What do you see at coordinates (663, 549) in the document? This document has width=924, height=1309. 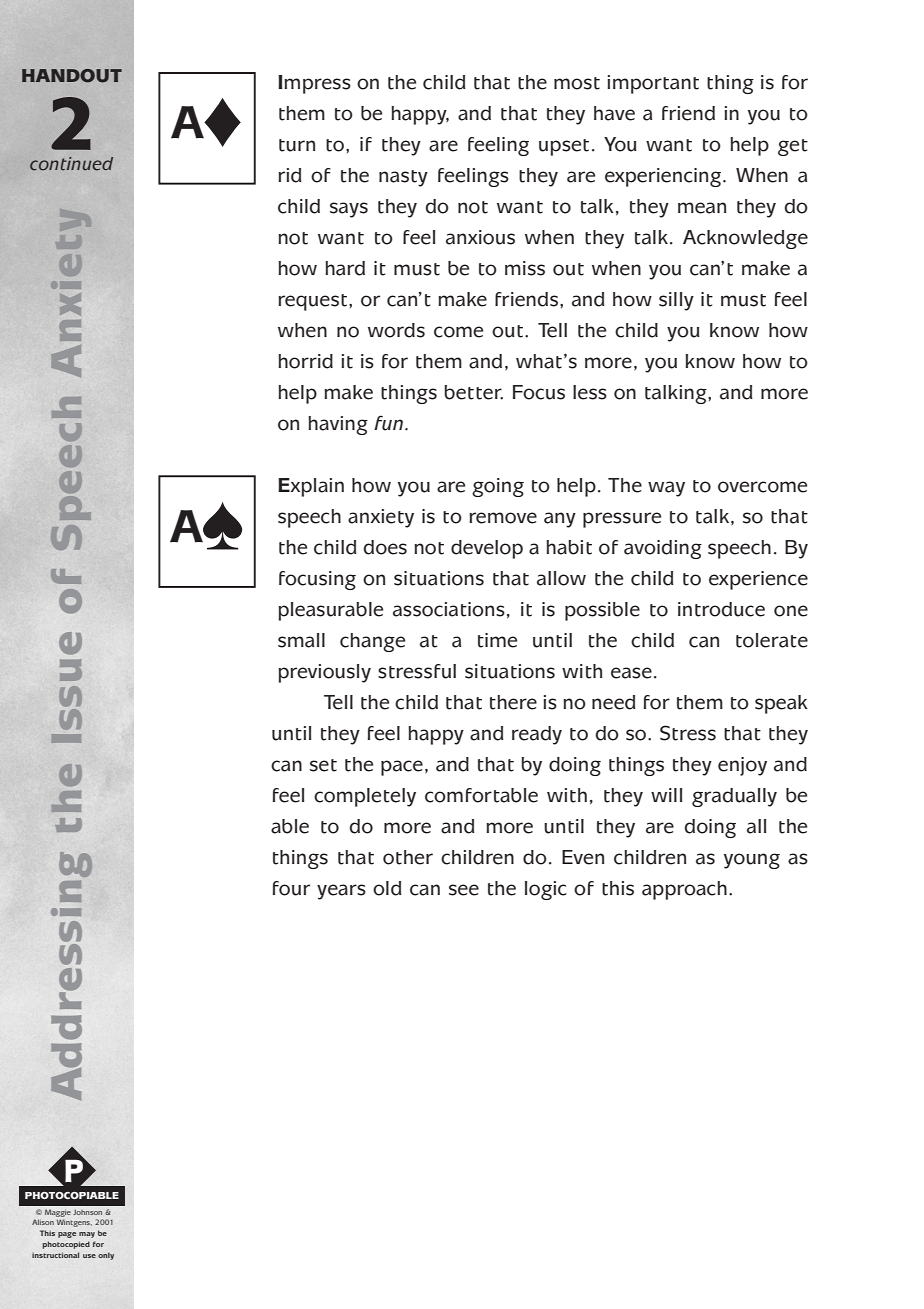 I see `avoiding` at bounding box center [663, 549].
